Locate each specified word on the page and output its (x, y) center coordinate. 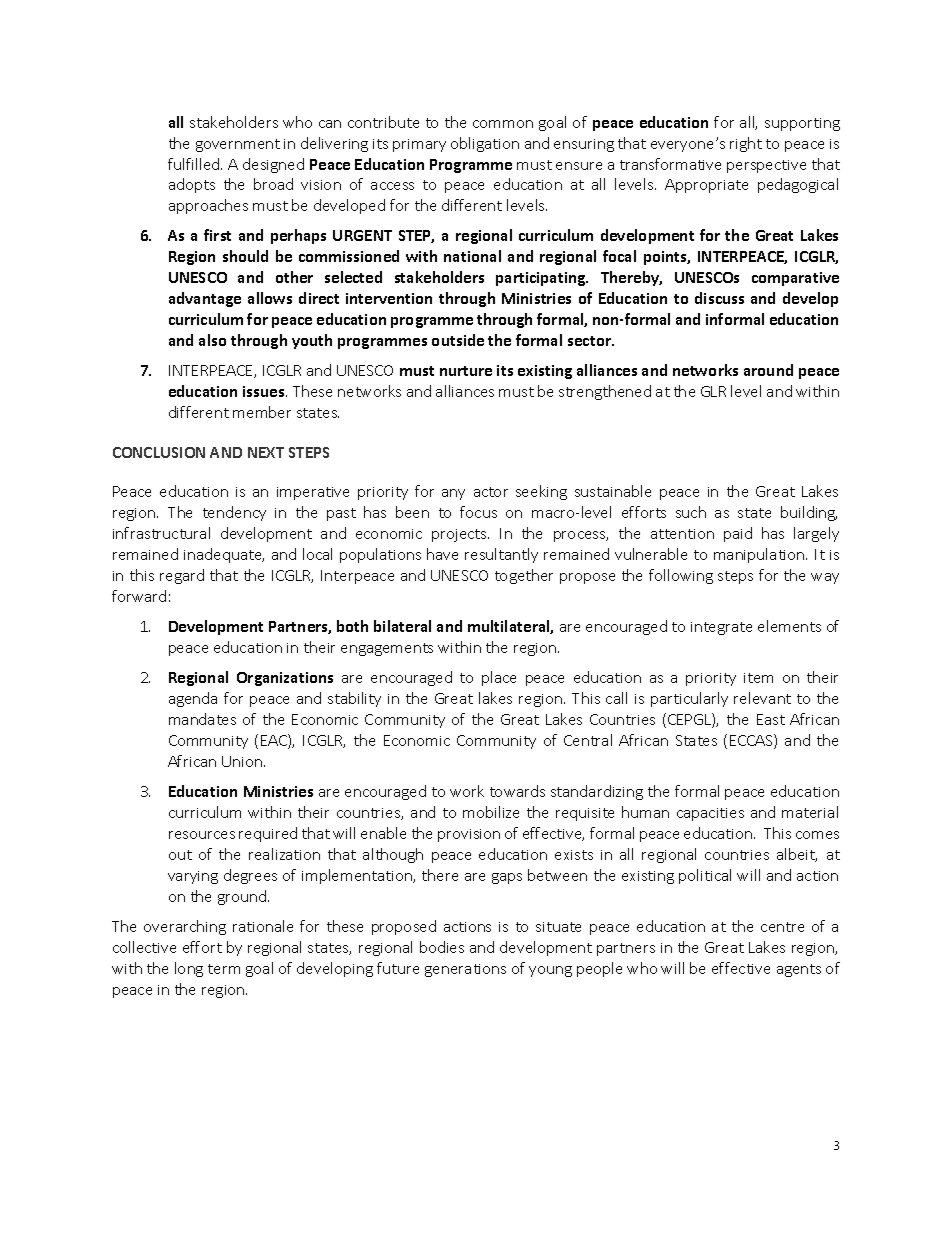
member (262, 412)
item (758, 678)
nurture (466, 371)
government (238, 145)
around (768, 370)
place (499, 678)
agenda (193, 699)
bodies (442, 947)
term (224, 969)
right (746, 144)
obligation (485, 144)
